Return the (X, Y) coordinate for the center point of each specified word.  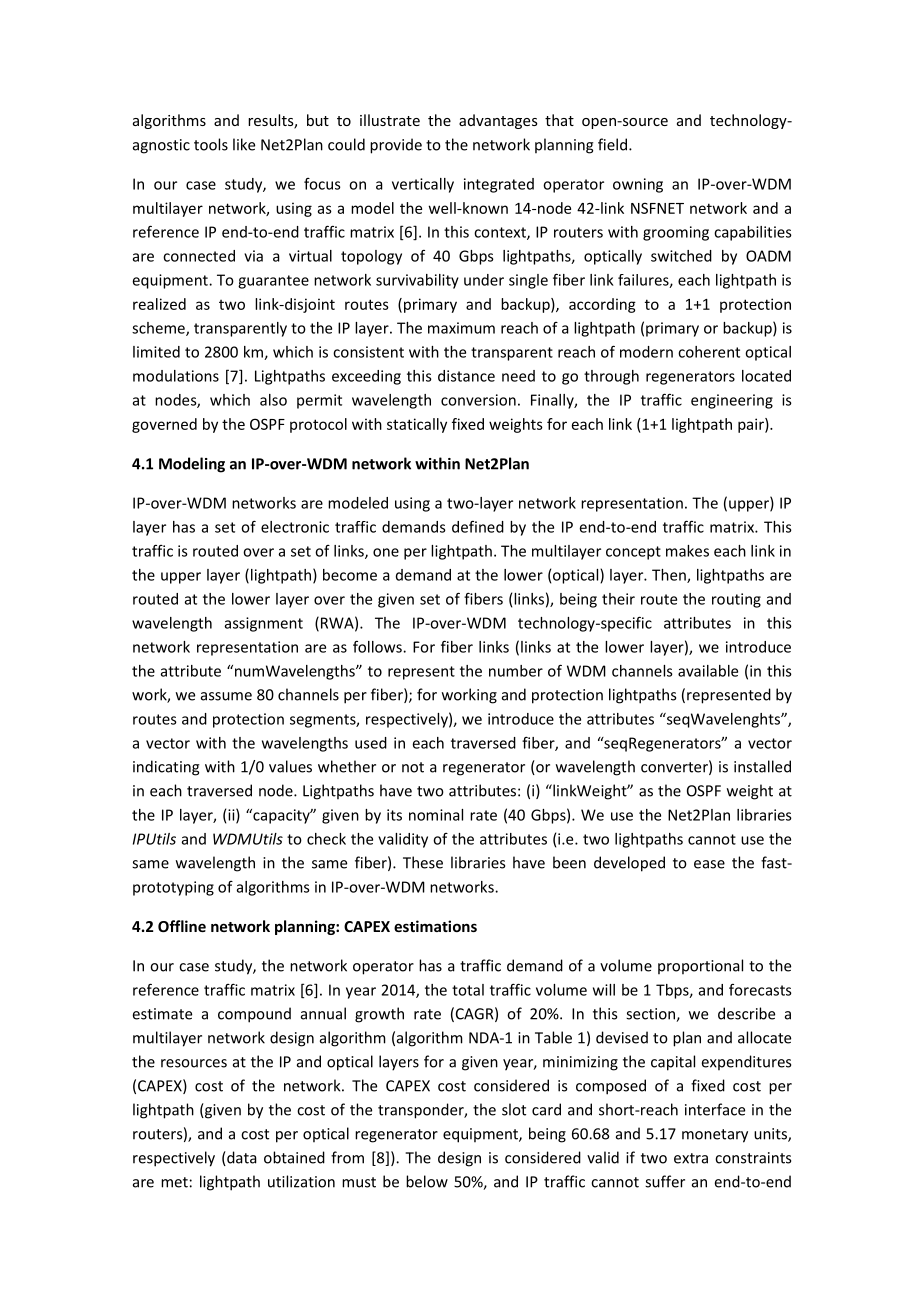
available (708, 671)
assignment (264, 624)
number (516, 671)
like (244, 144)
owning (638, 185)
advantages (498, 121)
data (241, 1158)
